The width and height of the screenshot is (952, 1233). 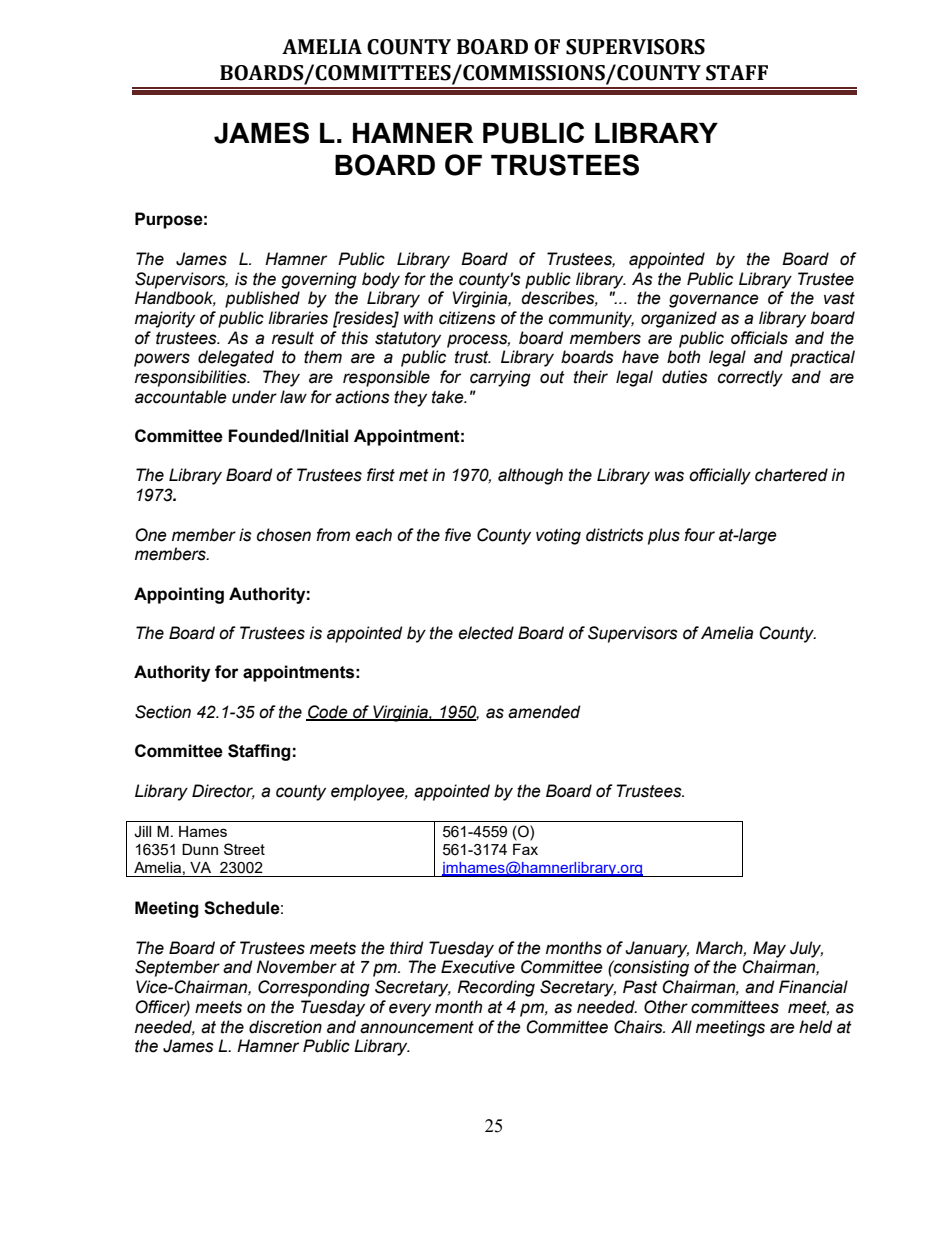 What do you see at coordinates (714, 301) in the screenshot?
I see `governance` at bounding box center [714, 301].
